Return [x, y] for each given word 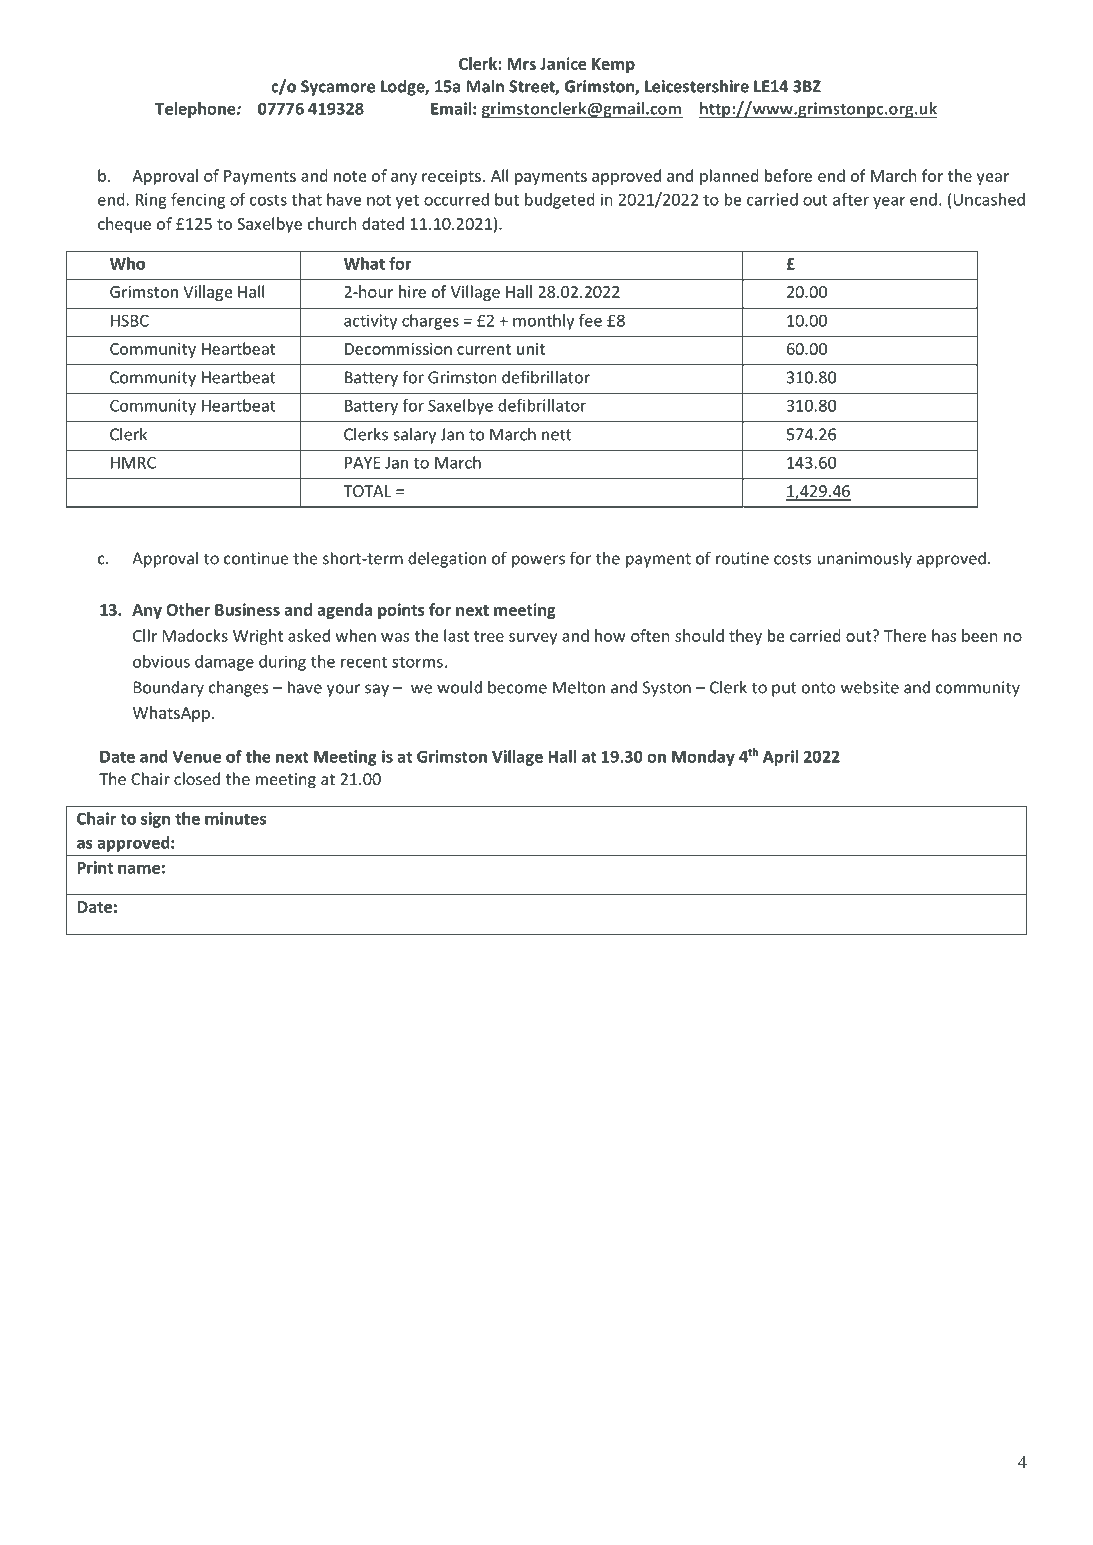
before [788, 175]
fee [590, 320]
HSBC [130, 320]
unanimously [865, 559]
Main [485, 86]
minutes [235, 818]
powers [538, 561]
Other [188, 609]
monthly [543, 322]
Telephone [196, 110]
